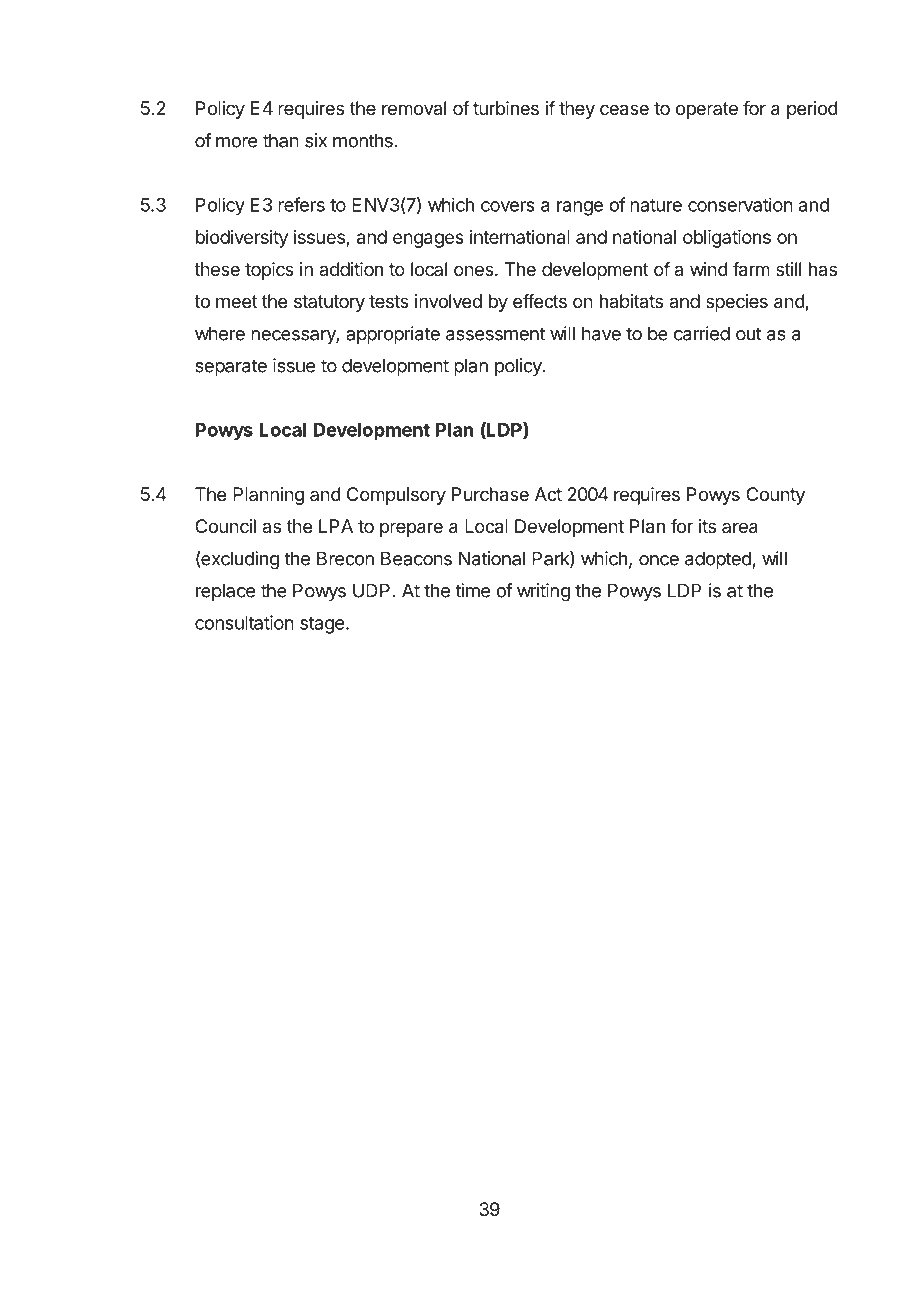  I want to click on writing, so click(543, 592).
